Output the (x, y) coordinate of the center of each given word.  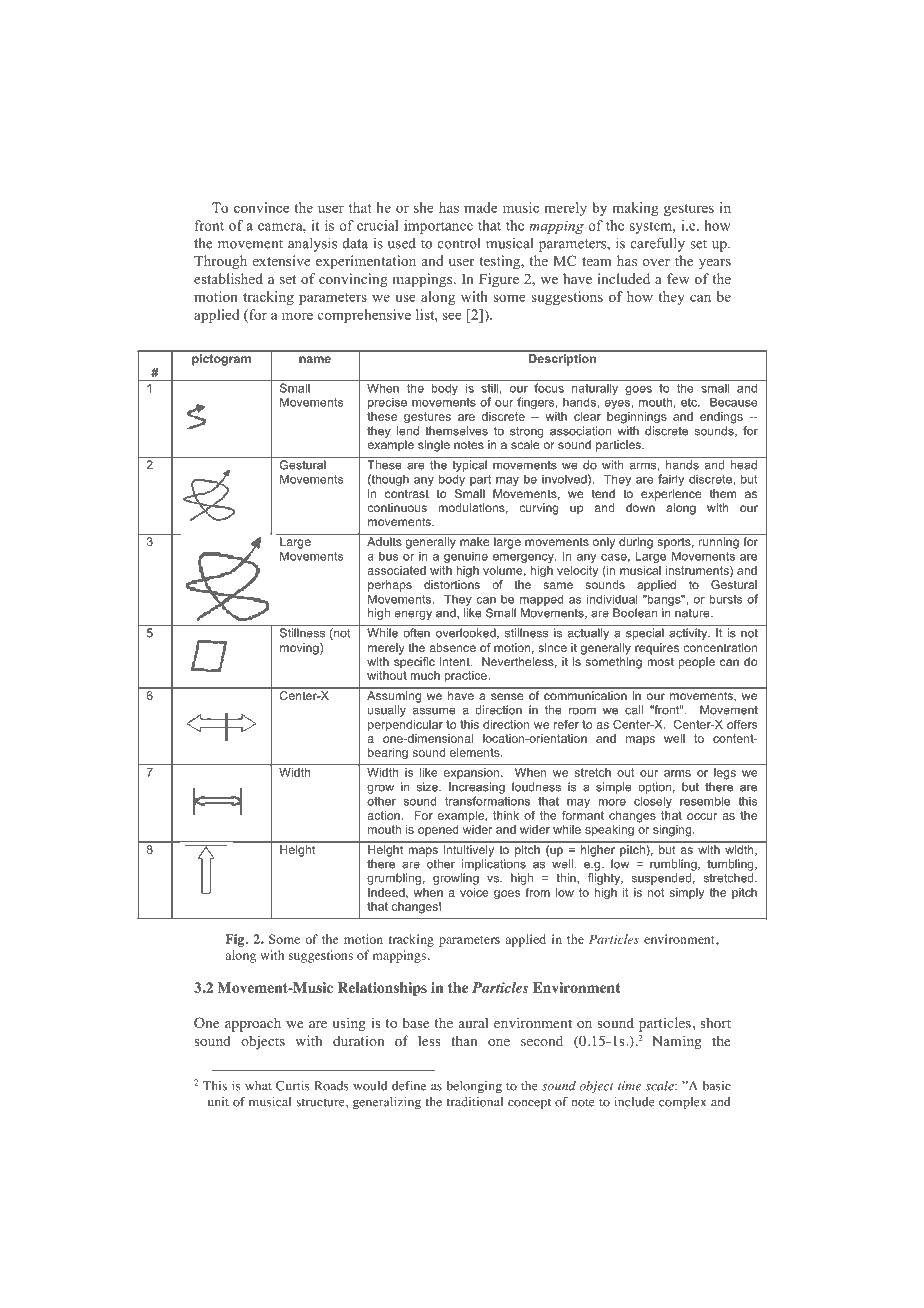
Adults (384, 541)
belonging (474, 1087)
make (474, 541)
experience (671, 495)
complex (682, 1103)
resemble (705, 801)
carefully (658, 244)
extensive (282, 260)
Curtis (293, 1086)
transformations (487, 801)
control (459, 243)
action (384, 815)
